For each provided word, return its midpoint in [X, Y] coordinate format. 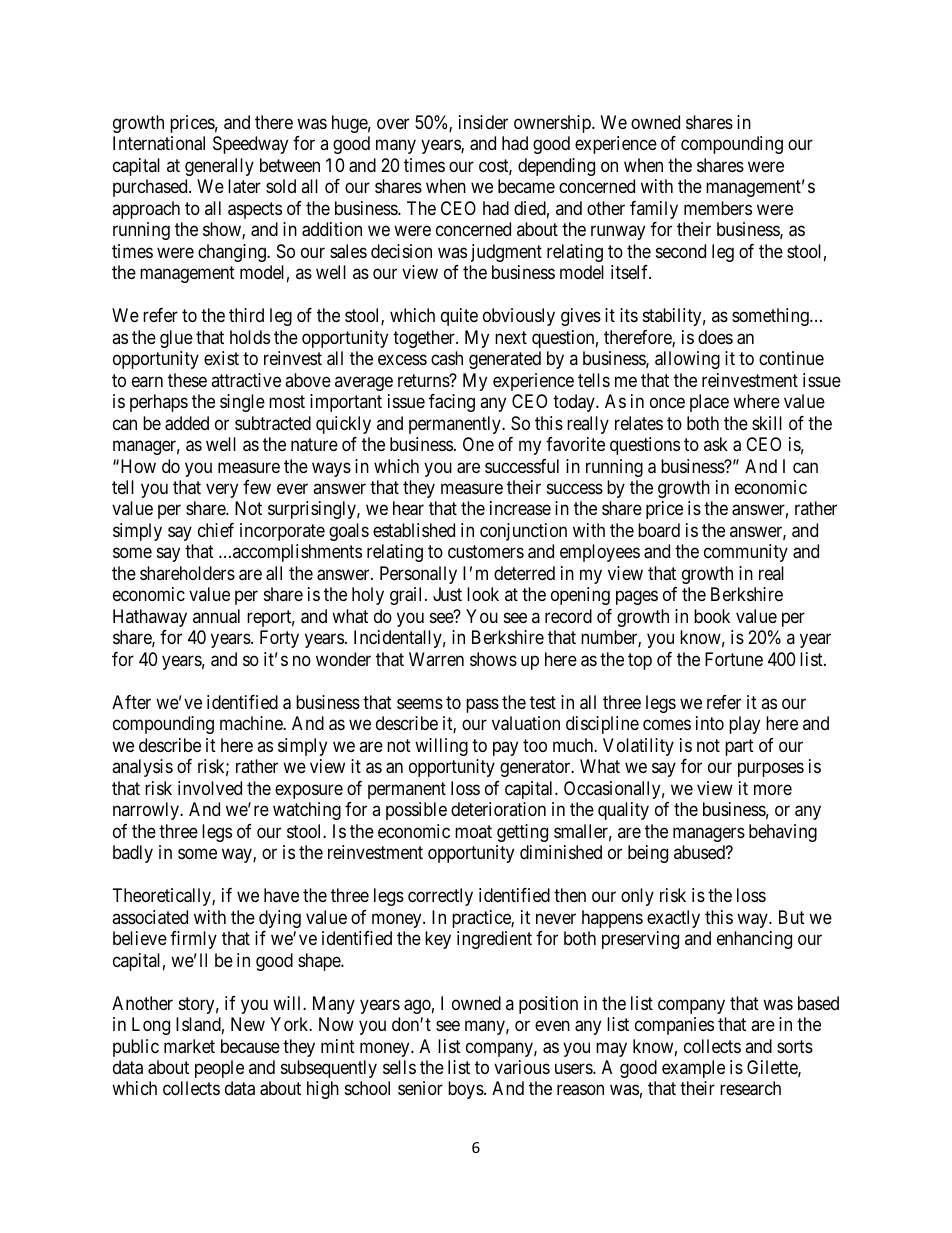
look [483, 594]
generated [505, 360]
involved [210, 788]
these [187, 380]
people [219, 1069]
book [712, 616]
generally [219, 167]
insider [483, 122]
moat [473, 831]
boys [466, 1090]
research [750, 1088]
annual [216, 616]
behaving [783, 833]
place [709, 403]
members [718, 208]
